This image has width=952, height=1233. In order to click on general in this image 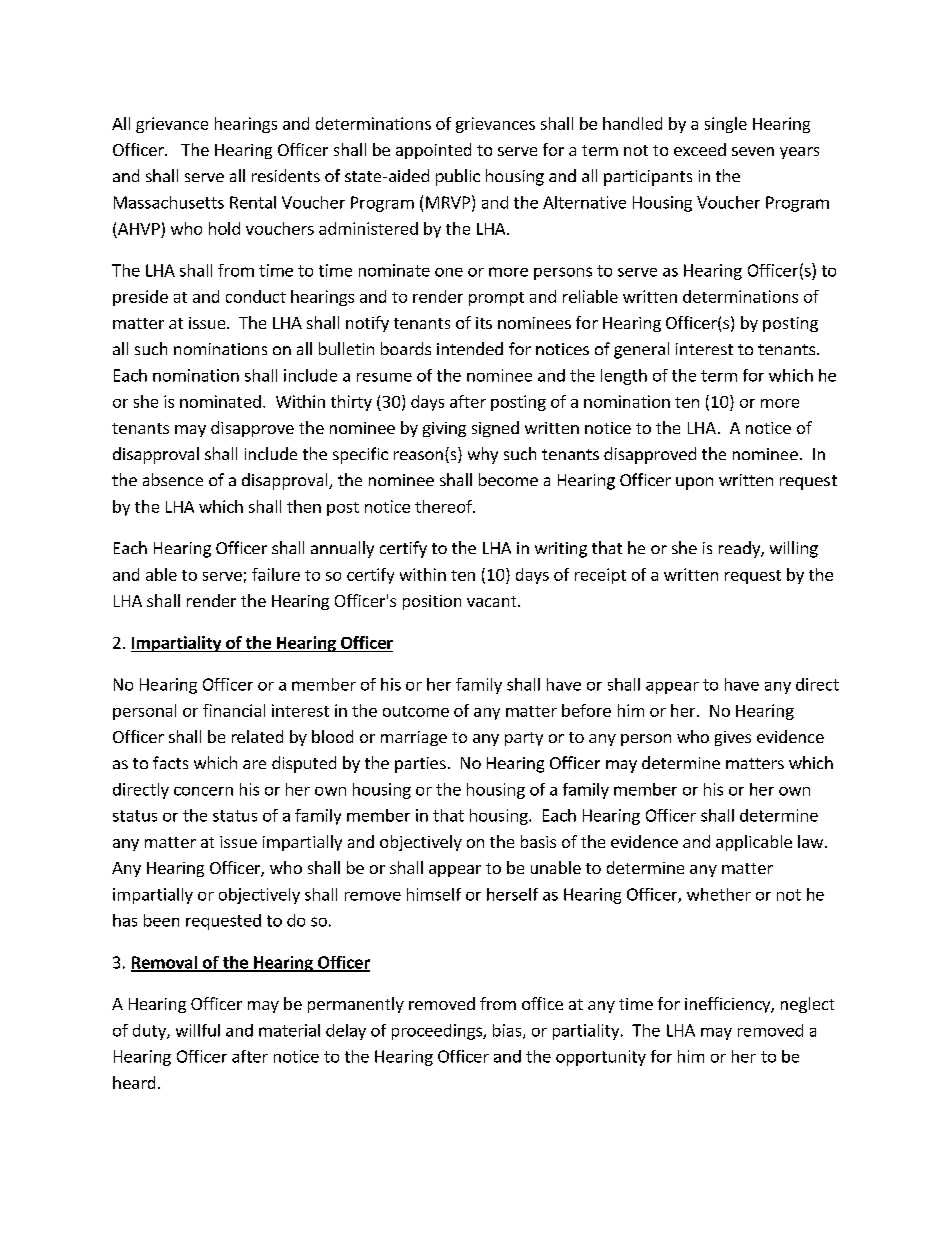, I will do `click(641, 350)`.
